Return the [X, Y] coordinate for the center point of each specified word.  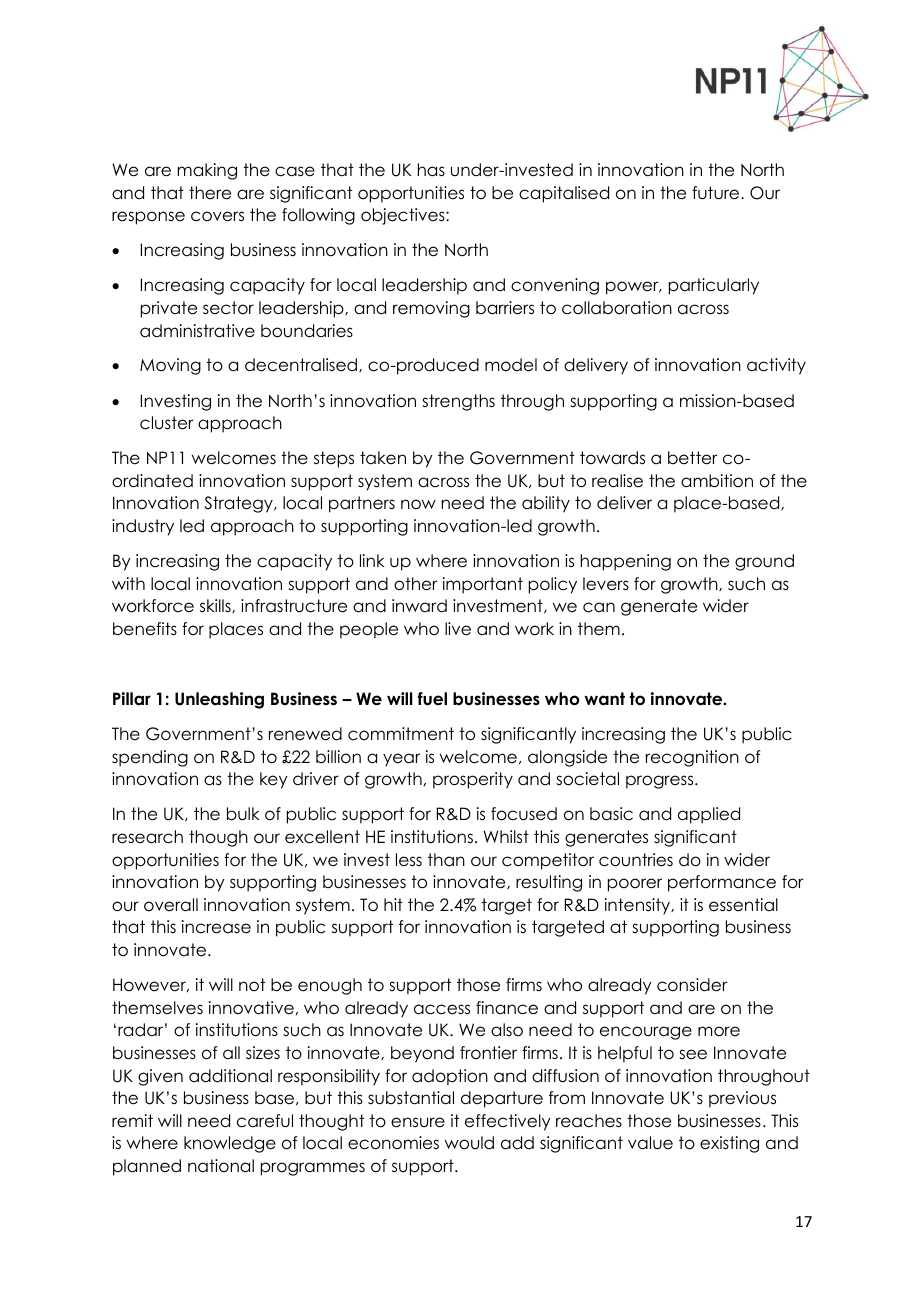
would [469, 1143]
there [210, 193]
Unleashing [219, 700]
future [717, 193]
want [605, 699]
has [431, 170]
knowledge [230, 1144]
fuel [432, 699]
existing [729, 1144]
